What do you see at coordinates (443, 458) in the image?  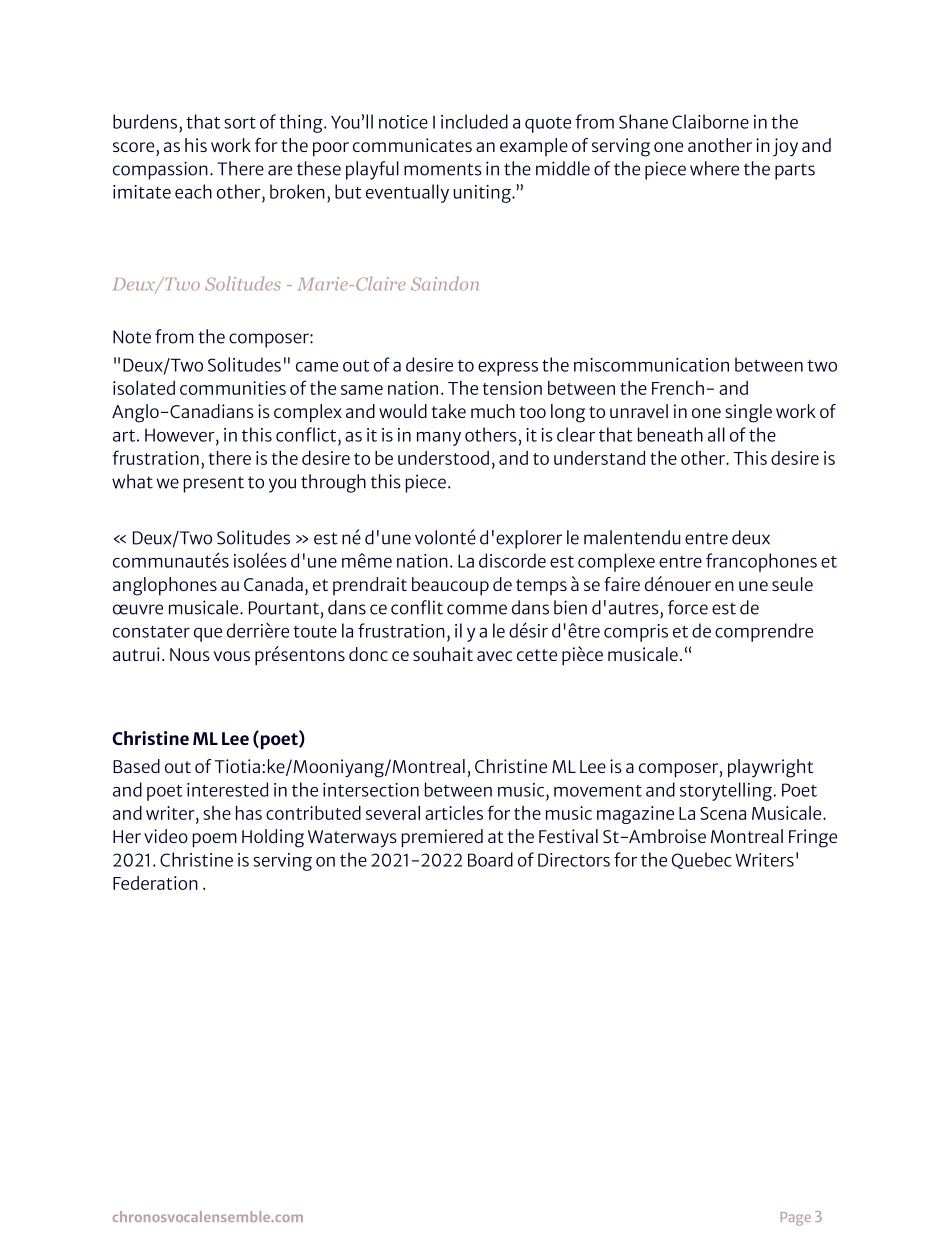 I see `understood` at bounding box center [443, 458].
